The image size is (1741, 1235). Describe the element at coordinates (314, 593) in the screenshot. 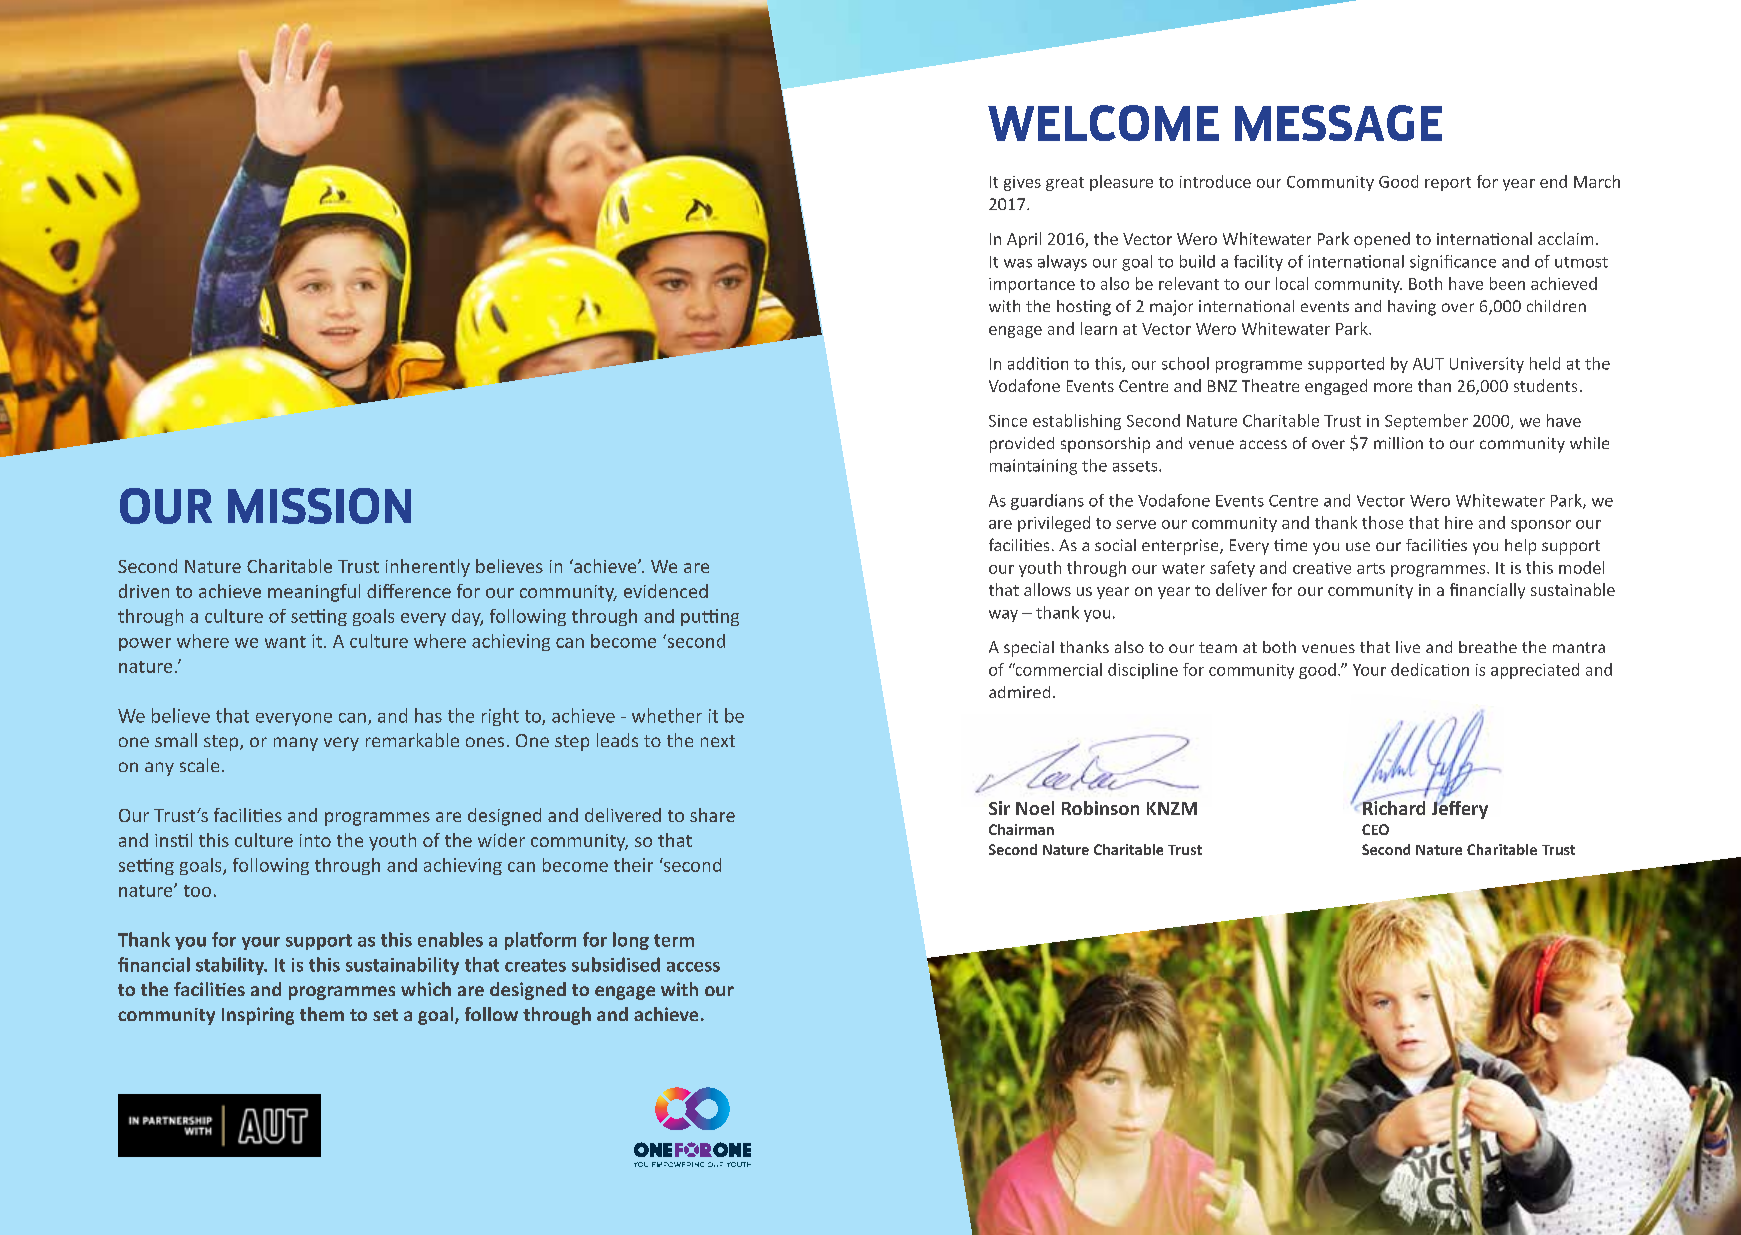

I see `meaningful` at that location.
